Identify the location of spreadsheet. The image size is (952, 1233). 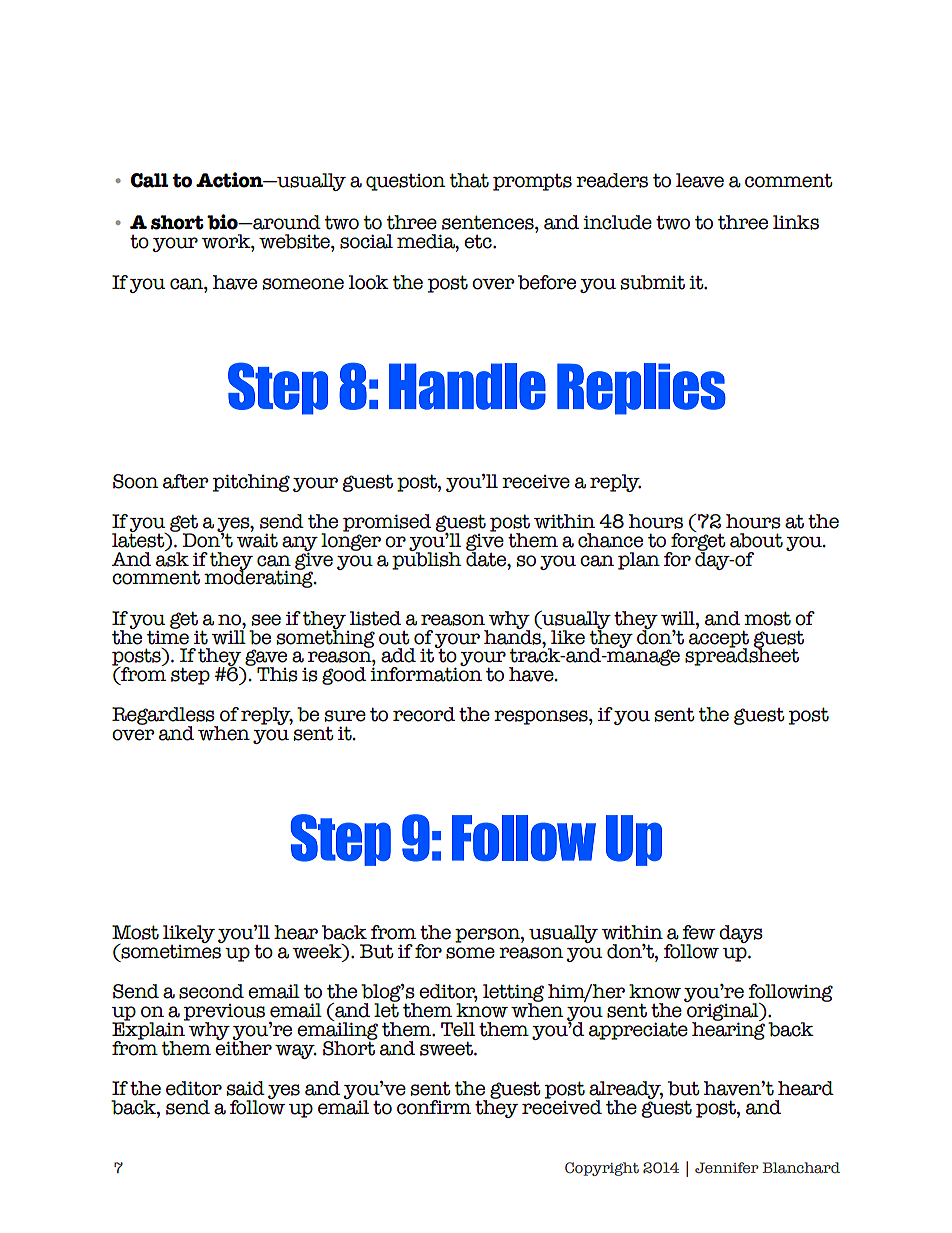
(742, 656).
